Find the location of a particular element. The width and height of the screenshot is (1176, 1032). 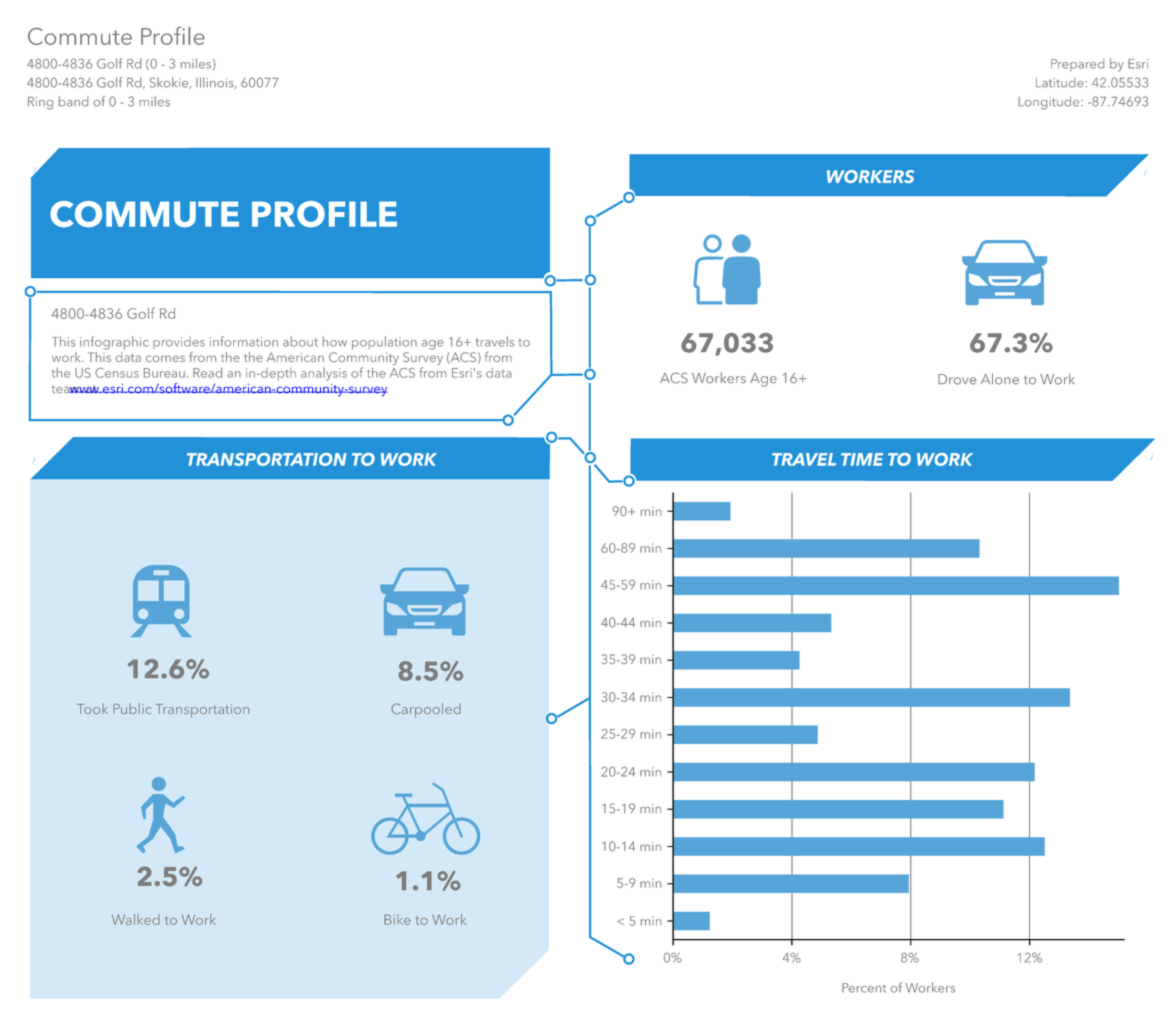

Latitude is located at coordinates (1061, 82).
